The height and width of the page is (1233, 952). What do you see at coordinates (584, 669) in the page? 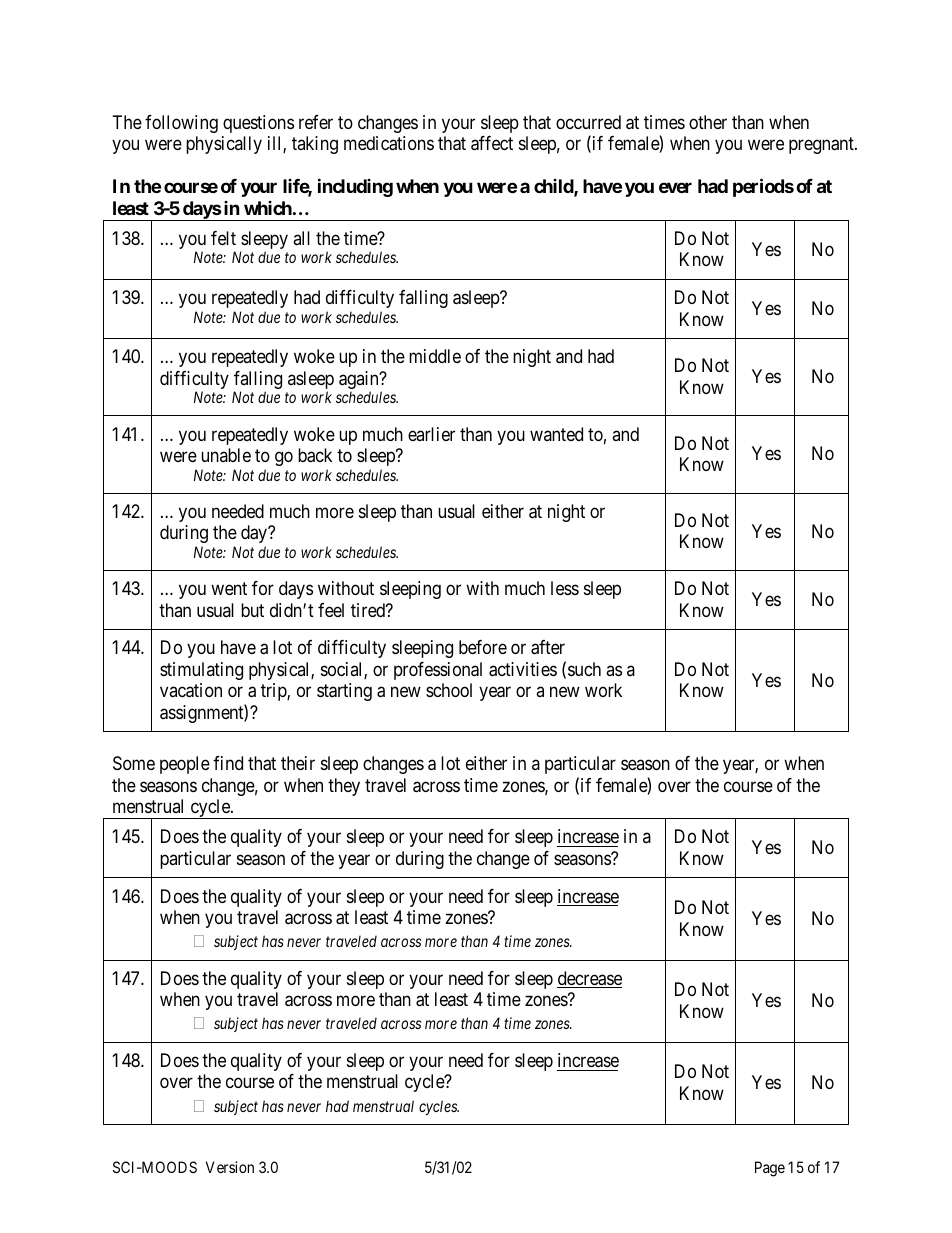
I see `such` at bounding box center [584, 669].
